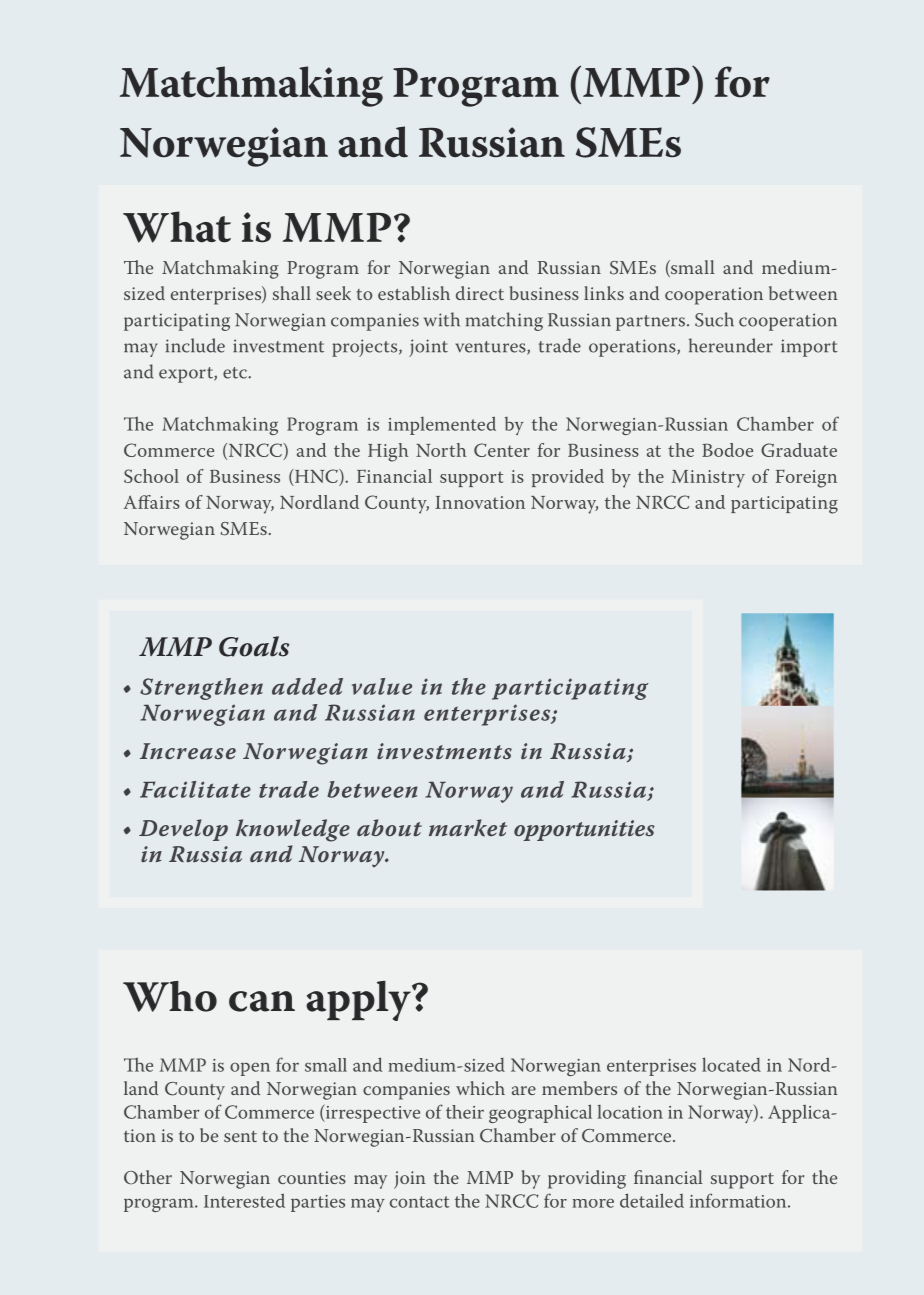  Describe the element at coordinates (502, 450) in the image. I see `Center` at that location.
